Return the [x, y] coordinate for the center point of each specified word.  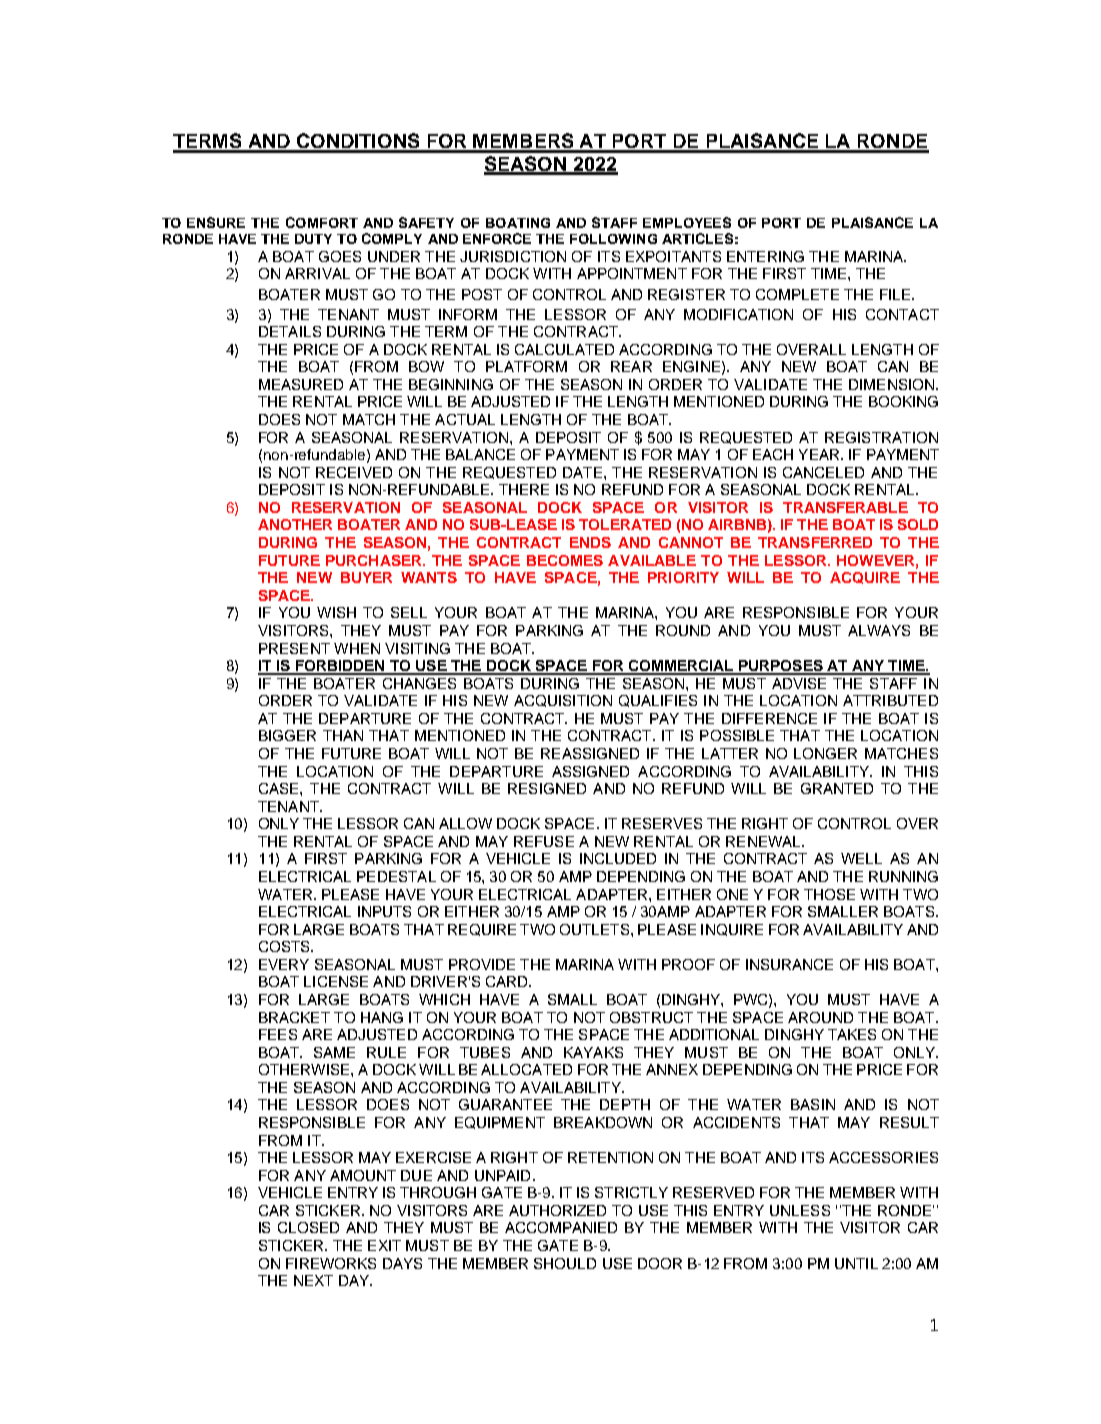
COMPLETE [797, 294]
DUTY [313, 239]
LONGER [825, 753]
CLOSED [308, 1227]
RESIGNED [547, 788]
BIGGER [287, 735]
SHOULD [565, 1263]
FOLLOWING [613, 239]
